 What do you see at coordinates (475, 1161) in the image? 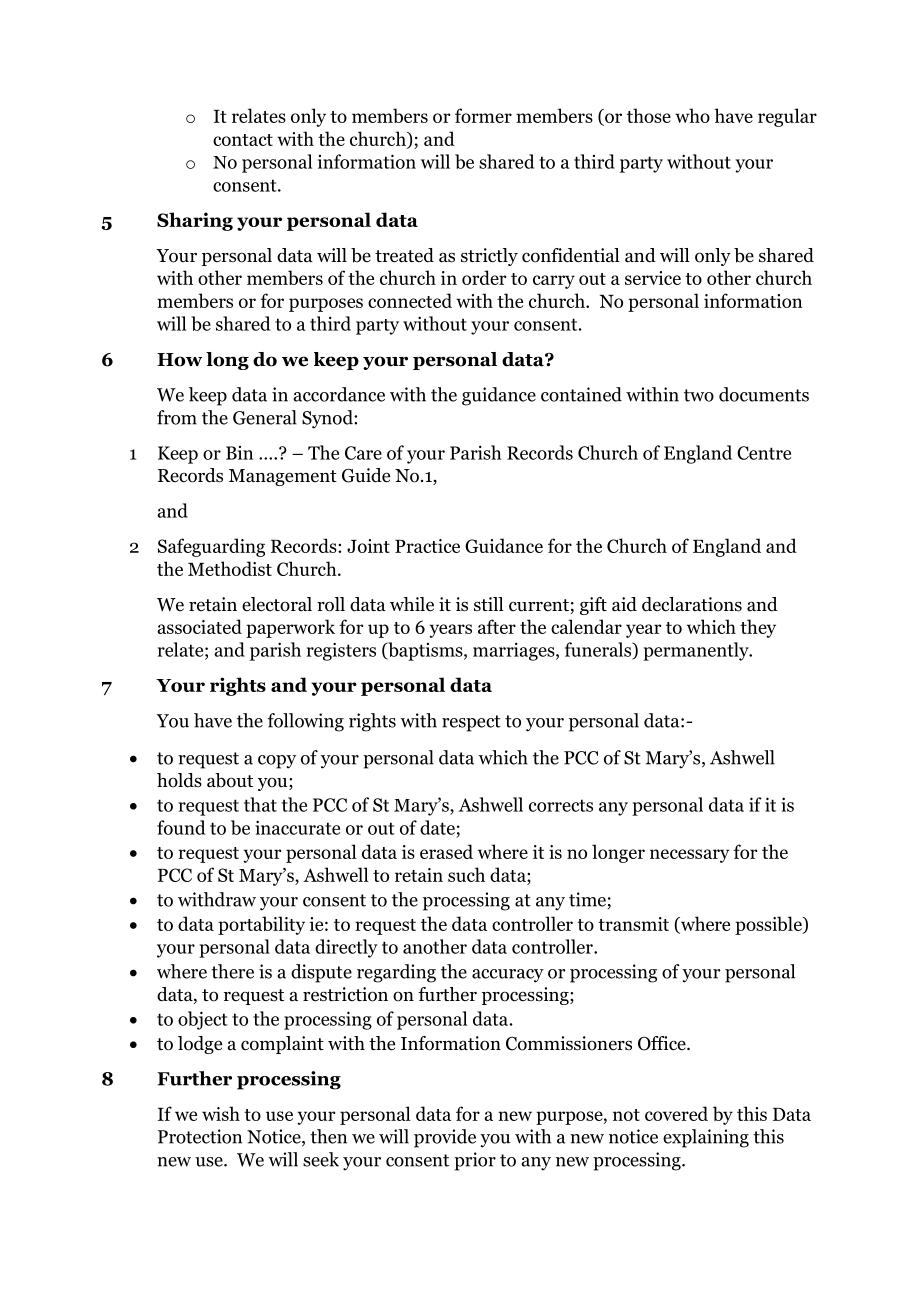
I see `prior` at bounding box center [475, 1161].
